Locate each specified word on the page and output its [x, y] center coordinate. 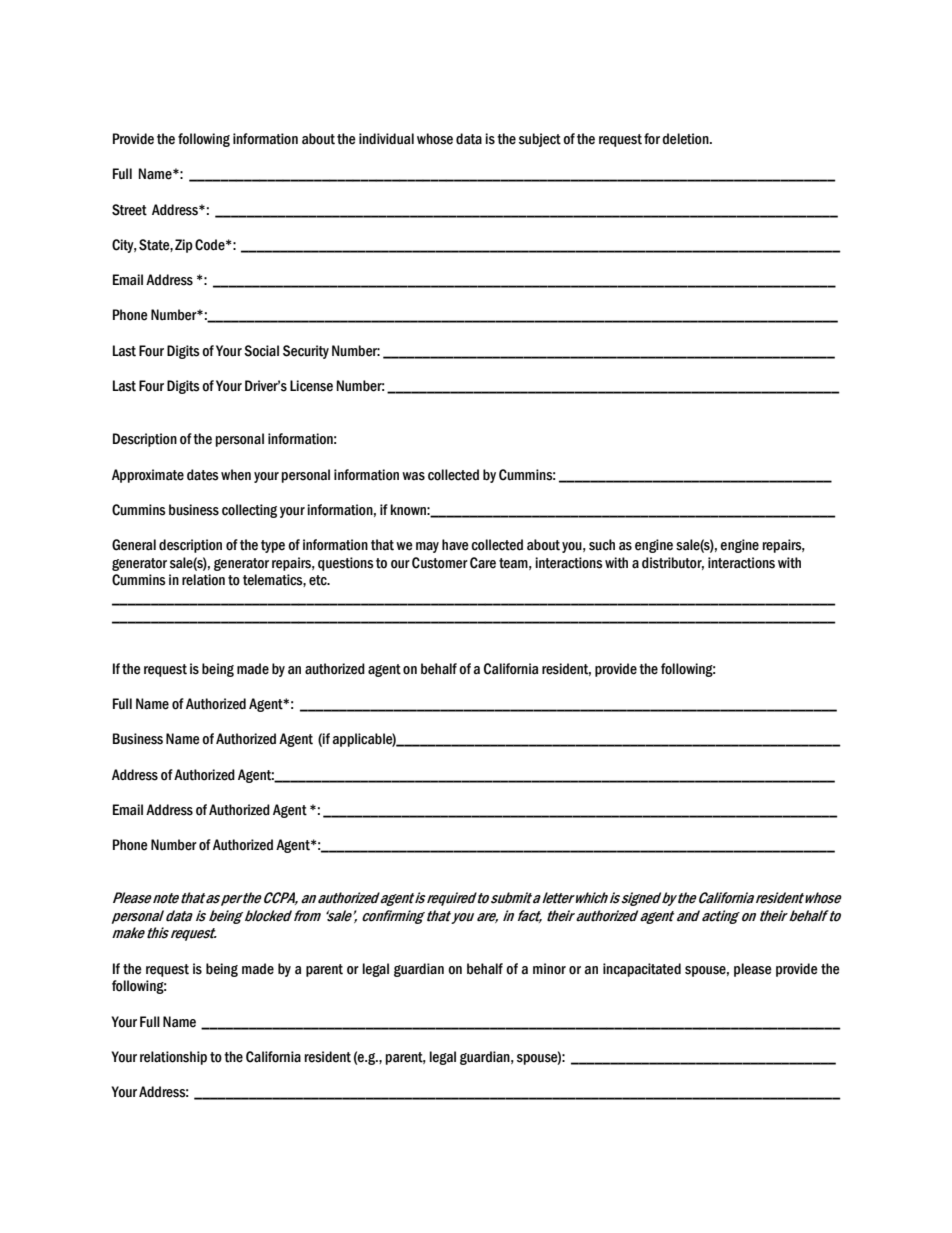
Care [483, 563]
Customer [440, 563]
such [602, 545]
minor [549, 969]
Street [129, 210]
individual [386, 139]
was [413, 476]
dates [203, 475]
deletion [686, 139]
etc [319, 580]
